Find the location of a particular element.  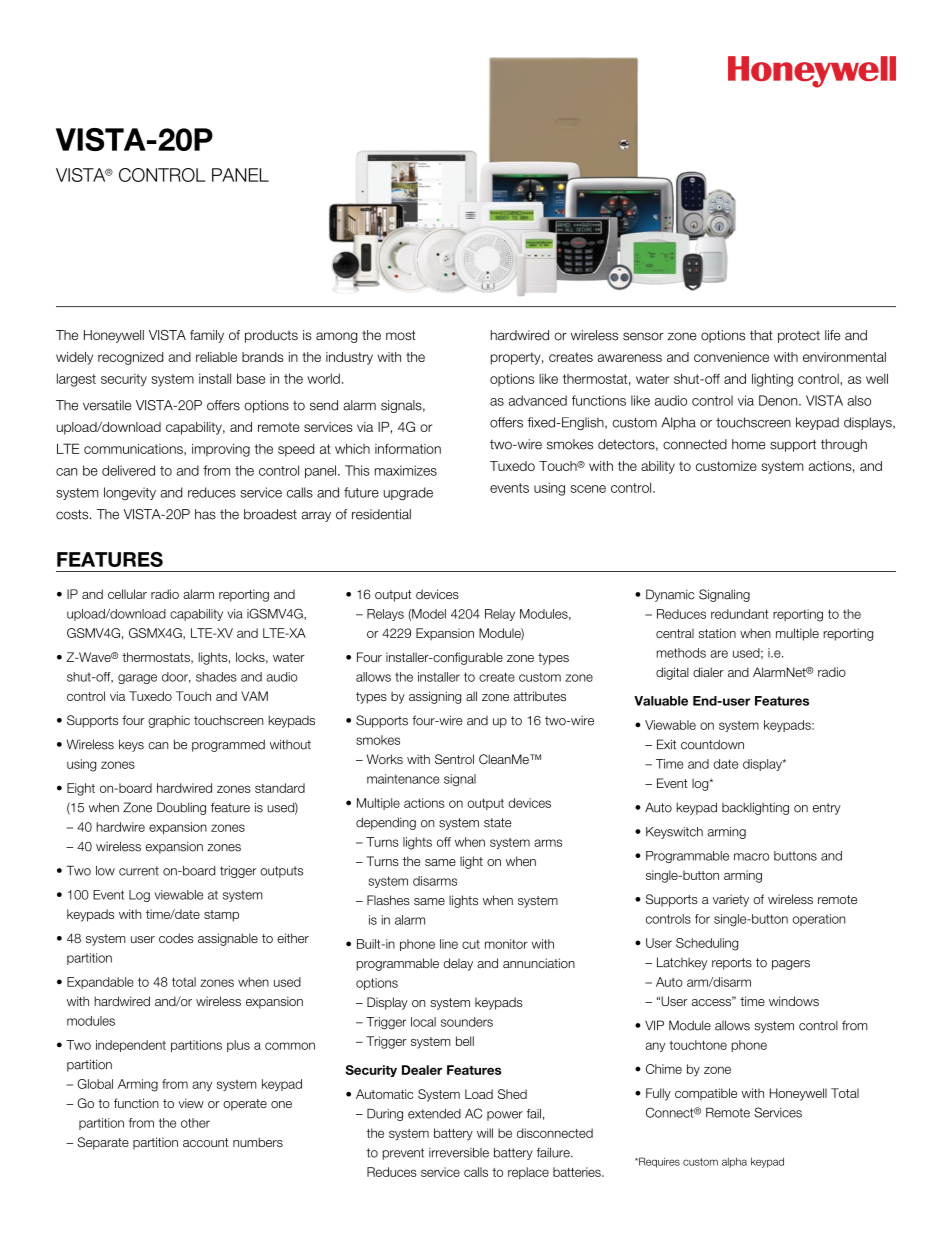

account is located at coordinates (205, 1142).
